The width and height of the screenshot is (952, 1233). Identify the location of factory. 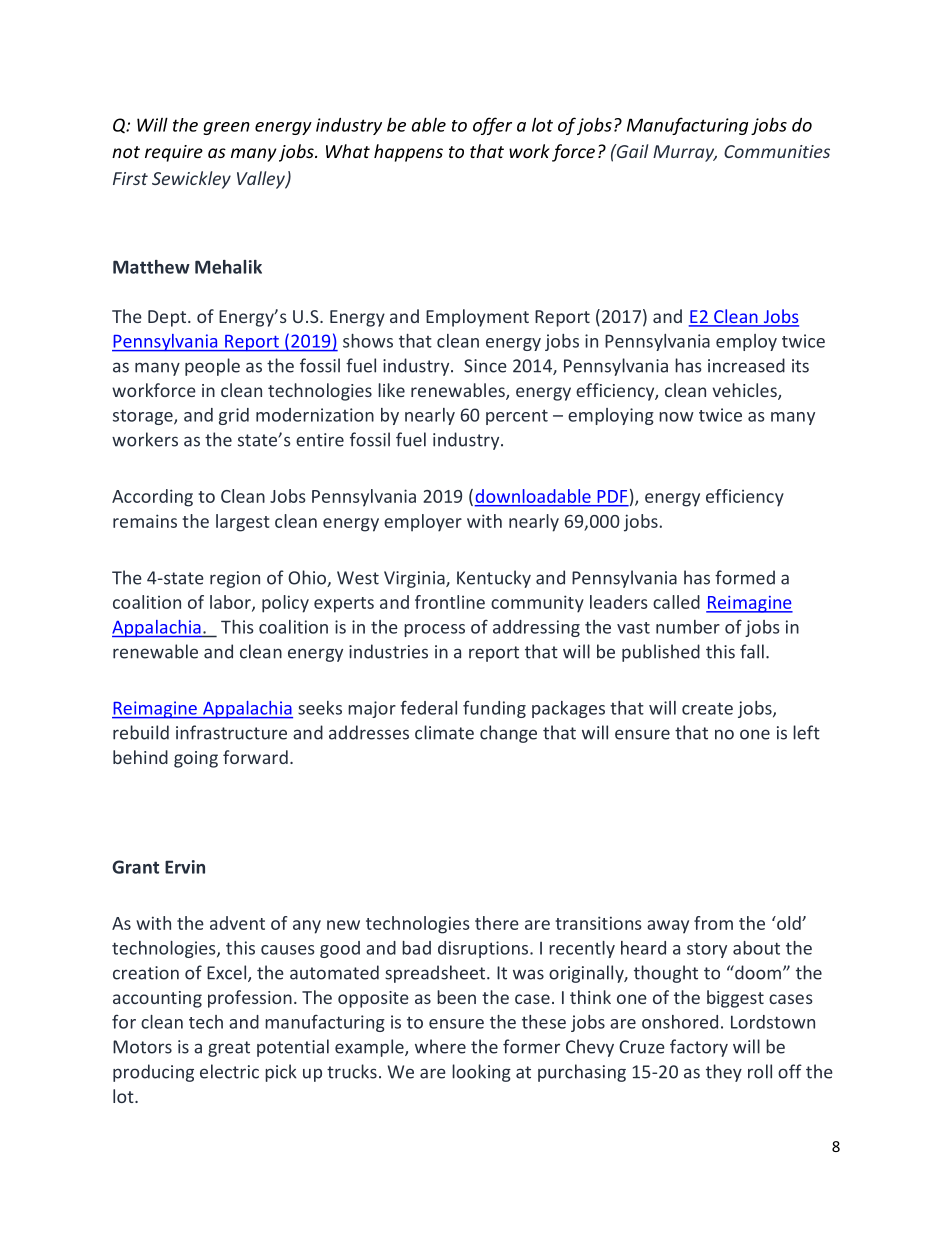
(699, 1048).
